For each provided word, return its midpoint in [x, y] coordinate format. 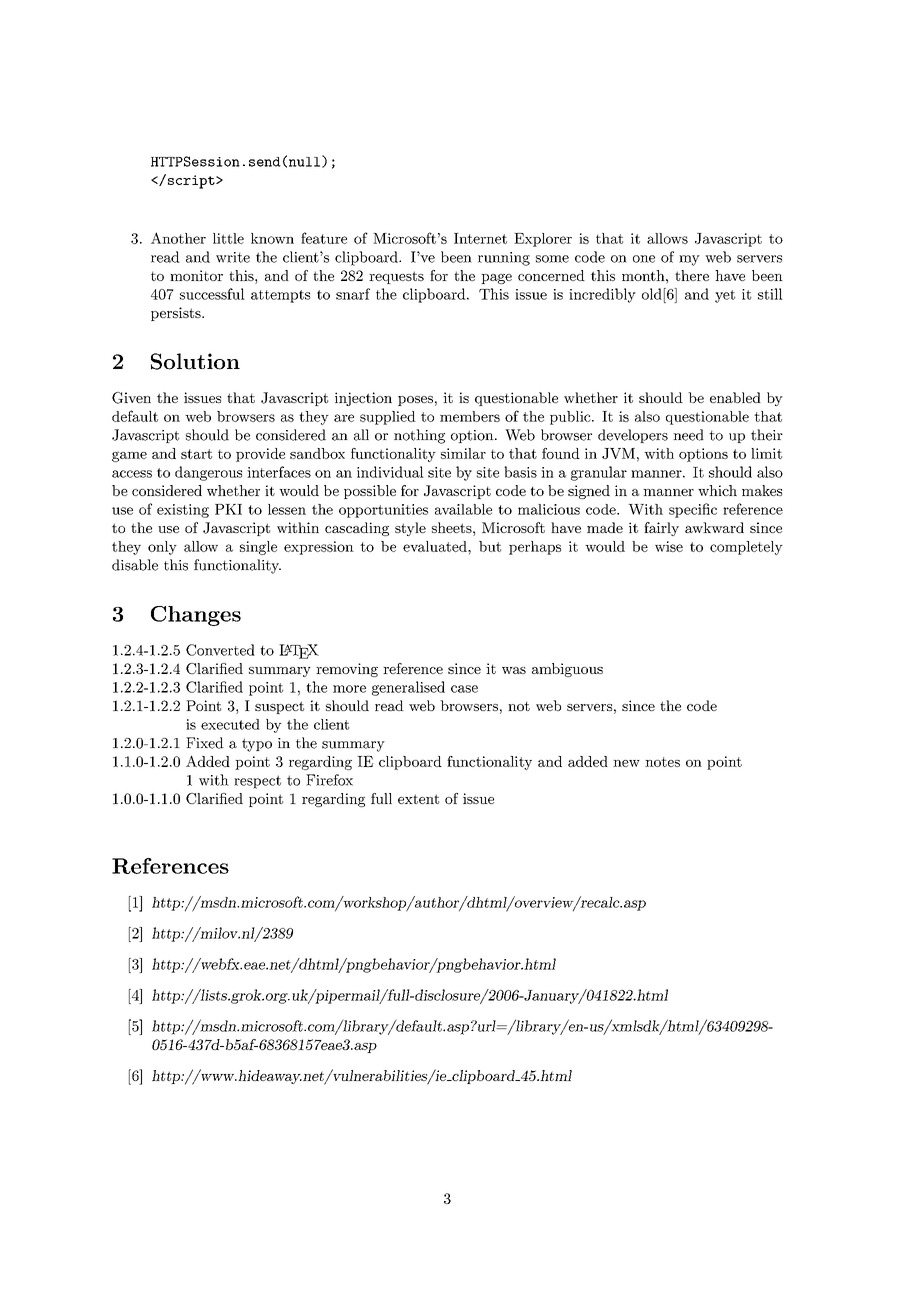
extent [418, 799]
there [692, 275]
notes [662, 762]
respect [257, 782]
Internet [480, 238]
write [233, 257]
